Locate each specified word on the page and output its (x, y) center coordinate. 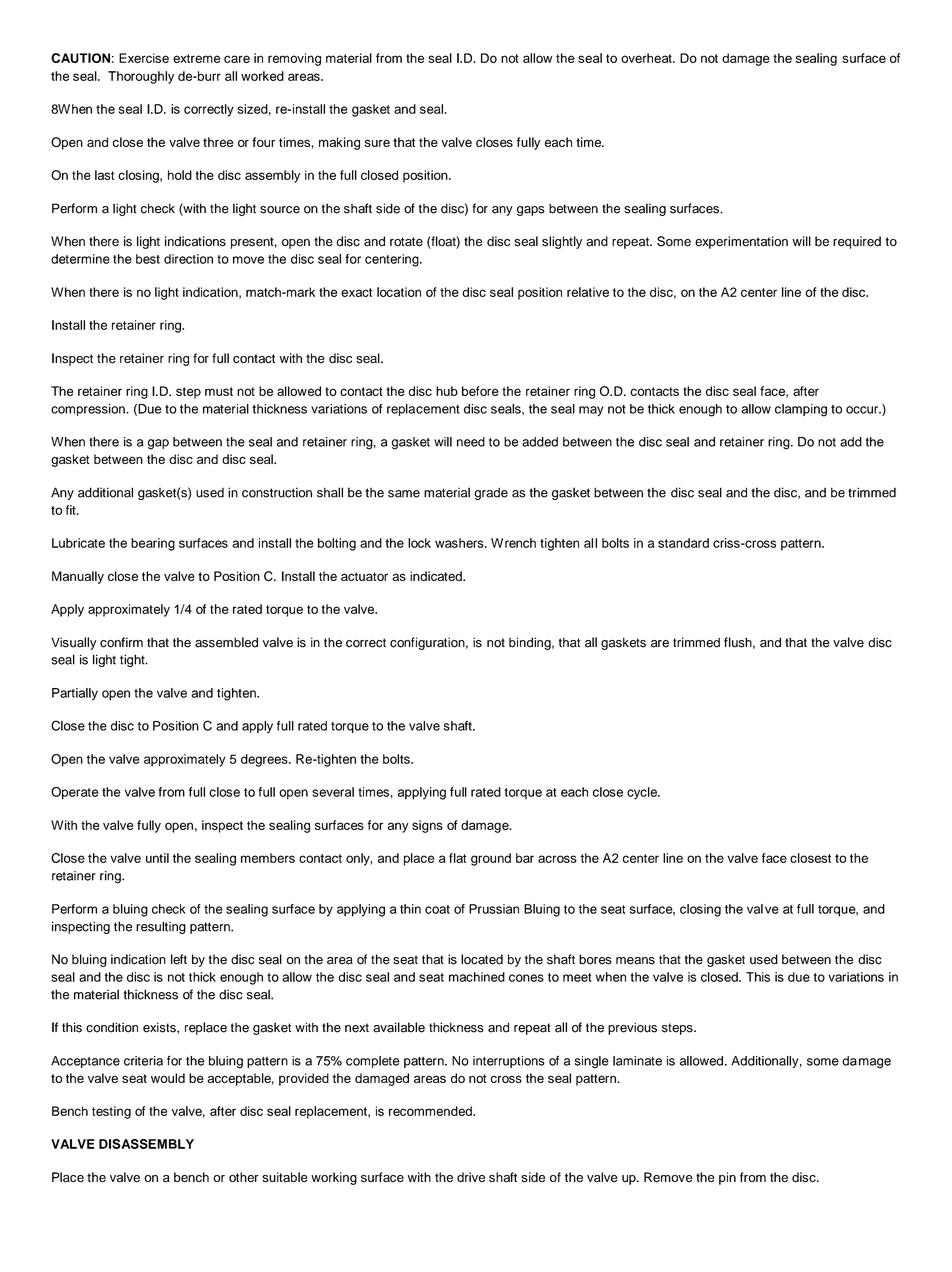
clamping (801, 410)
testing (111, 1112)
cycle (643, 793)
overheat (647, 58)
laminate (637, 1061)
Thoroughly (141, 77)
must (219, 391)
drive (471, 1177)
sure (377, 143)
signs (427, 826)
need (471, 442)
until (157, 858)
